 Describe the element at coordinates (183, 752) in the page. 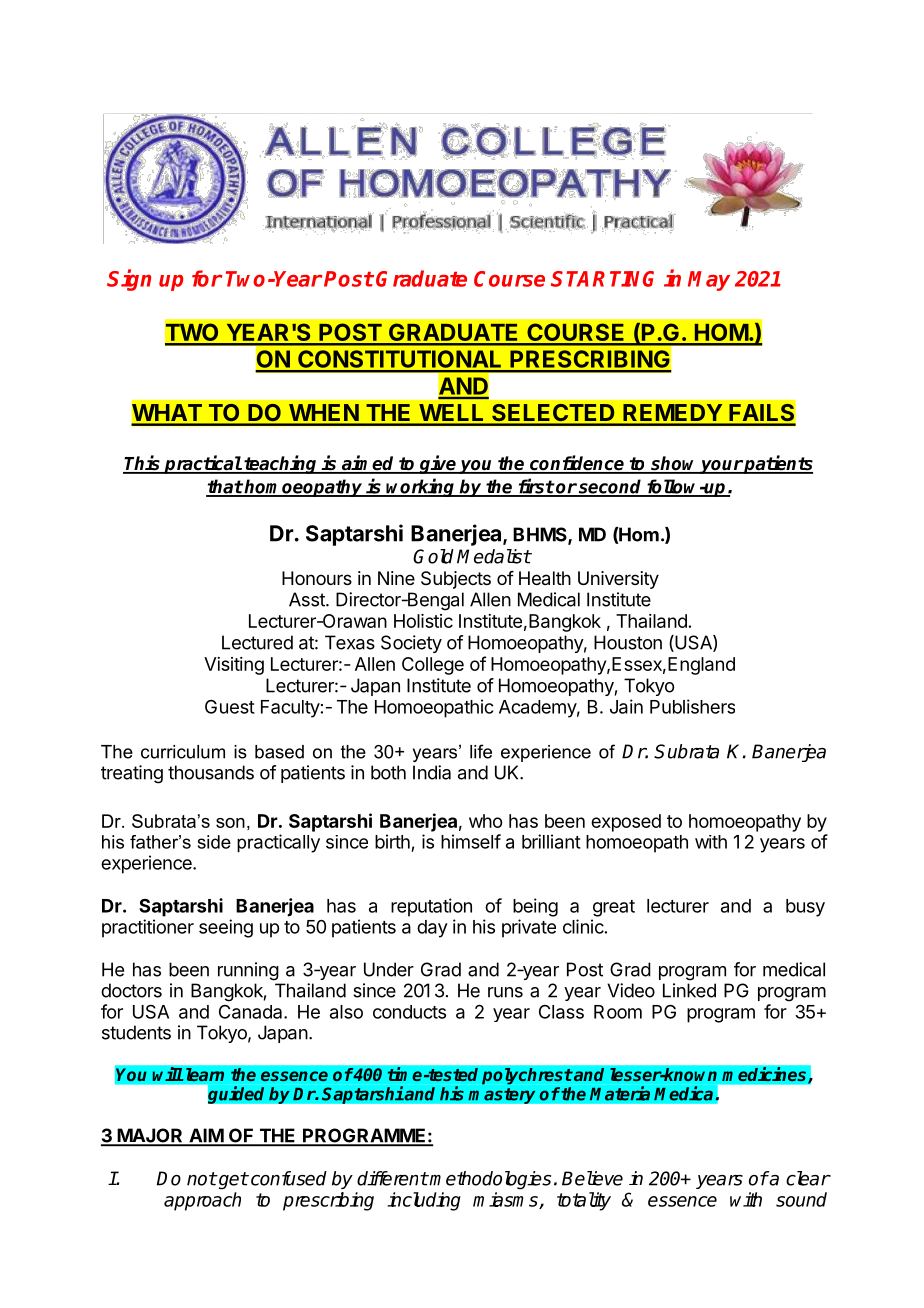

I see `curriculum` at that location.
